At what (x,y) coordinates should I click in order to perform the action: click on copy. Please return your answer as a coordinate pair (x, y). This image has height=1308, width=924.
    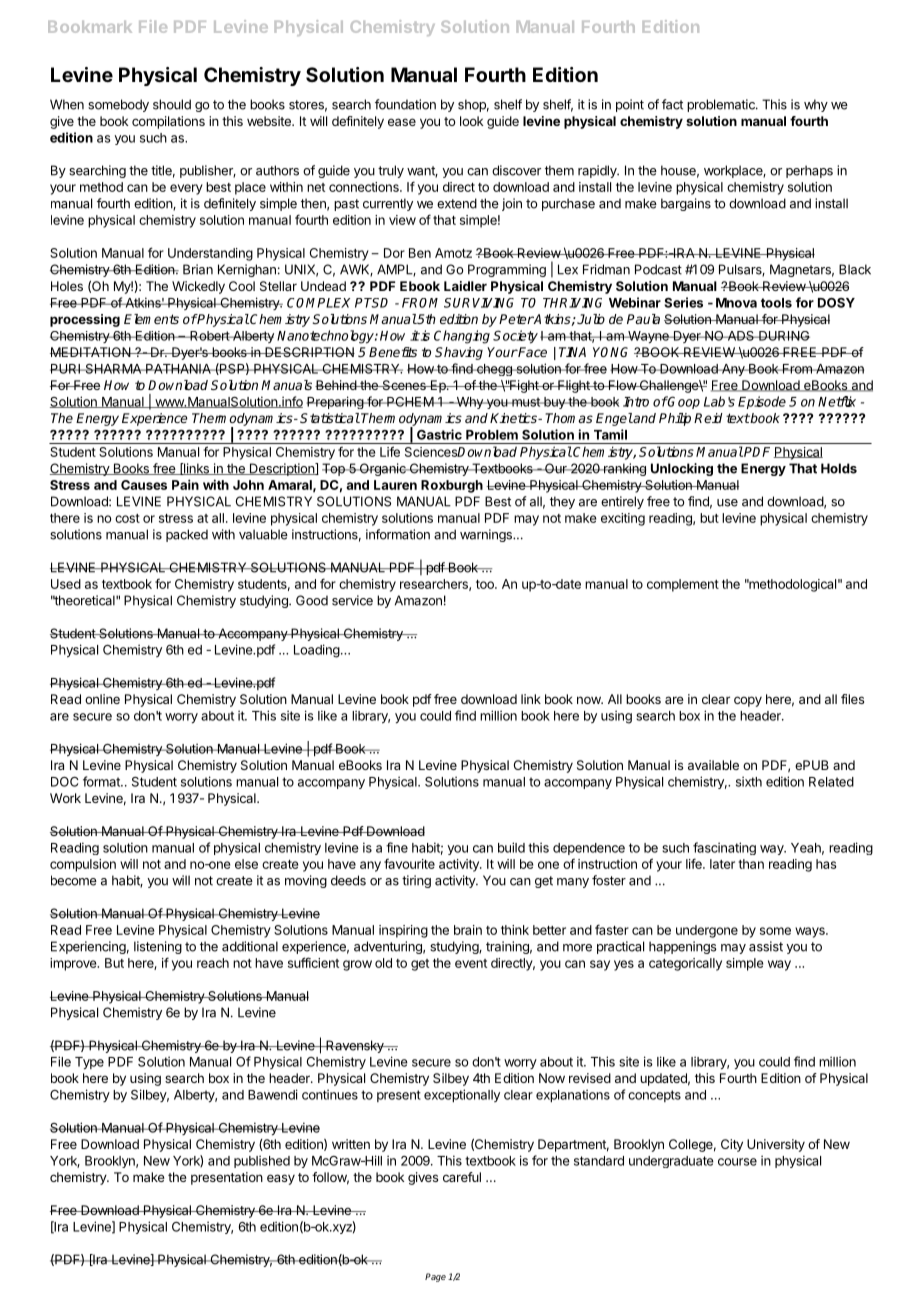
    Looking at the image, I should click on (748, 701).
